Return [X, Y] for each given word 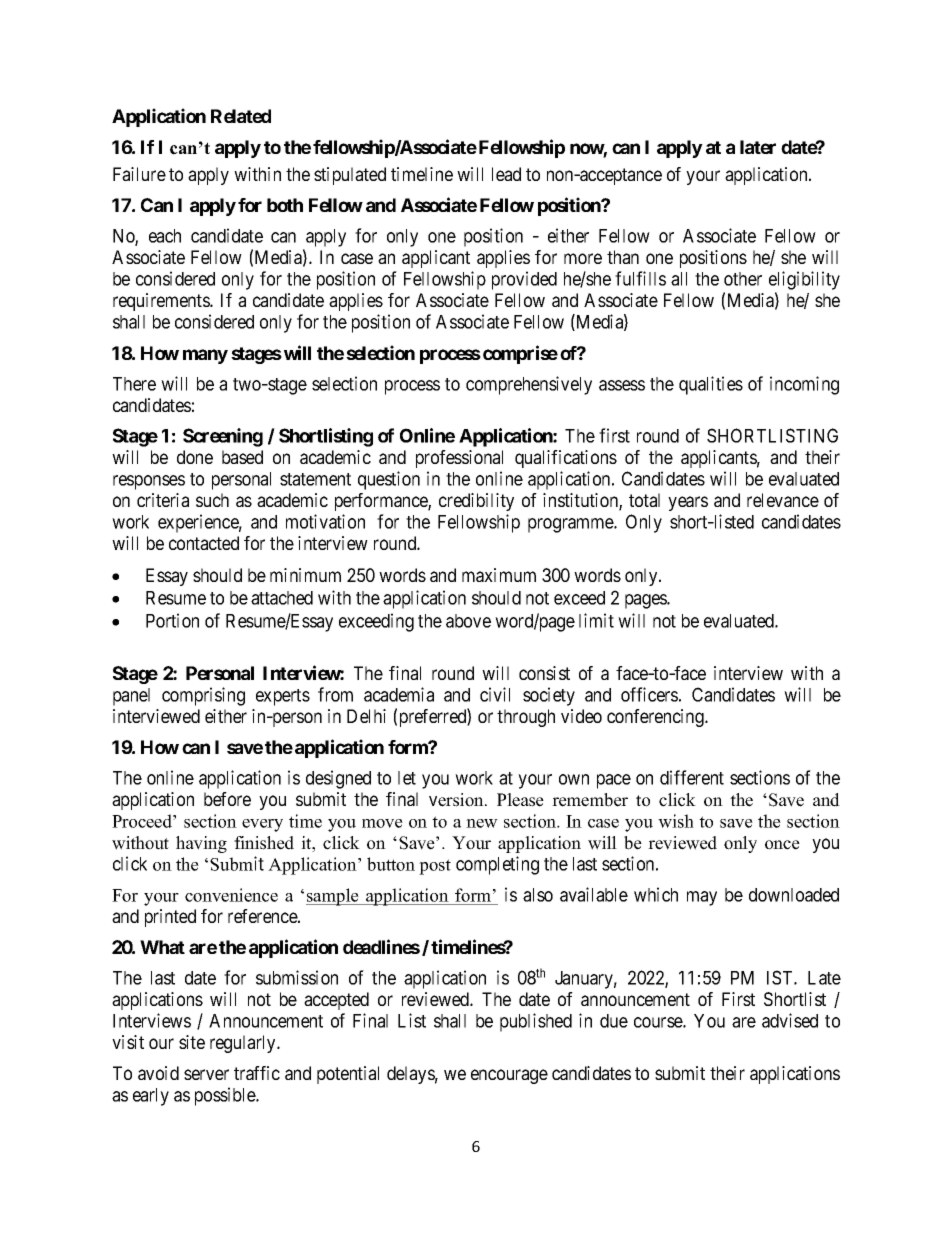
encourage [509, 1076]
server [206, 1074]
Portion [172, 620]
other [743, 279]
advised [790, 1020]
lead [506, 174]
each [165, 236]
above [468, 621]
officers [649, 694]
